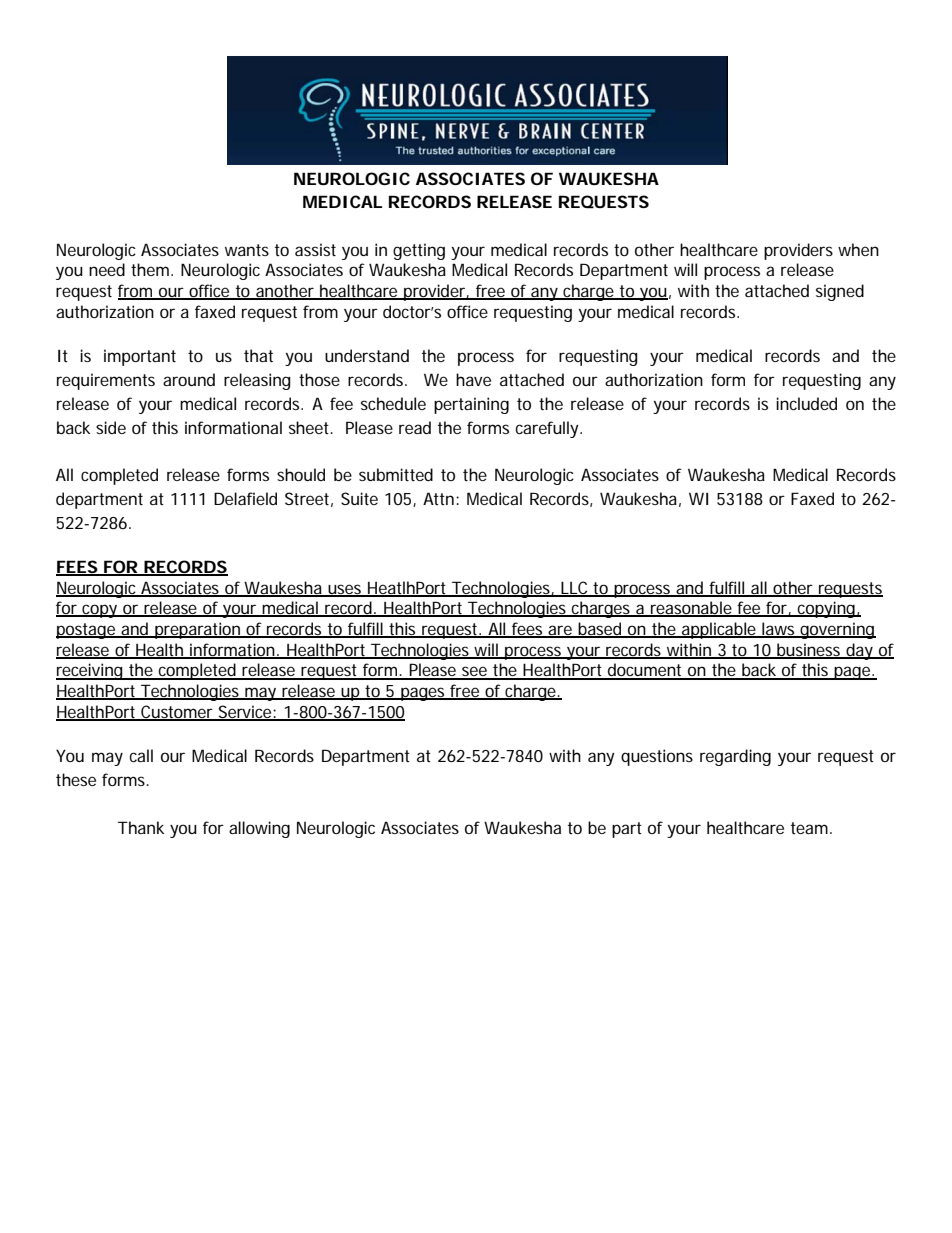 Image resolution: width=952 pixels, height=1233 pixels. What do you see at coordinates (419, 251) in the image?
I see `getting` at bounding box center [419, 251].
